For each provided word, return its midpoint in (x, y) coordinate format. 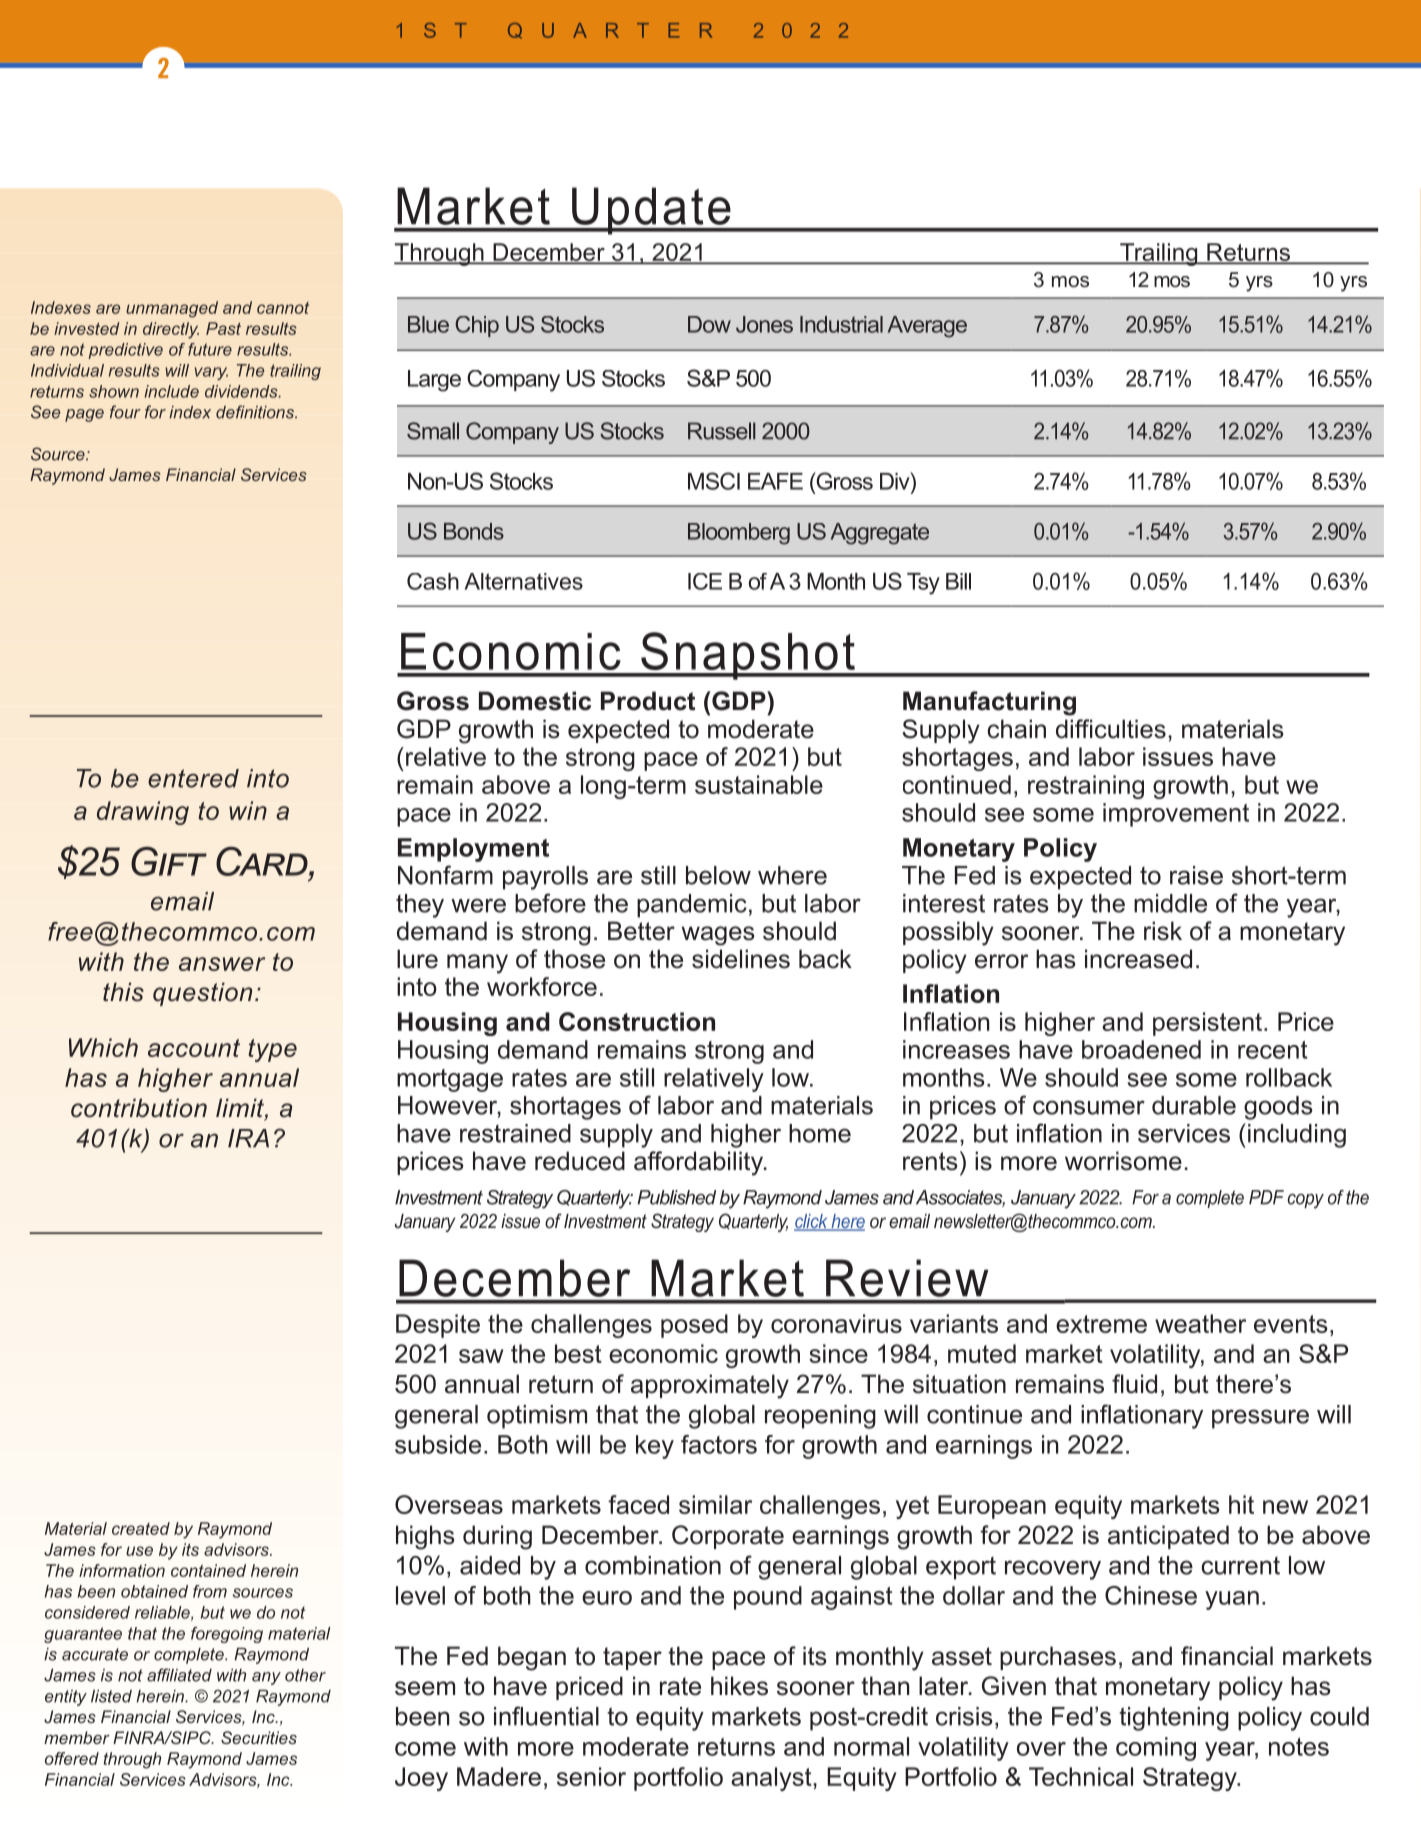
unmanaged (172, 309)
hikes (739, 1686)
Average (927, 327)
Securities (259, 1737)
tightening (1174, 1719)
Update (651, 211)
